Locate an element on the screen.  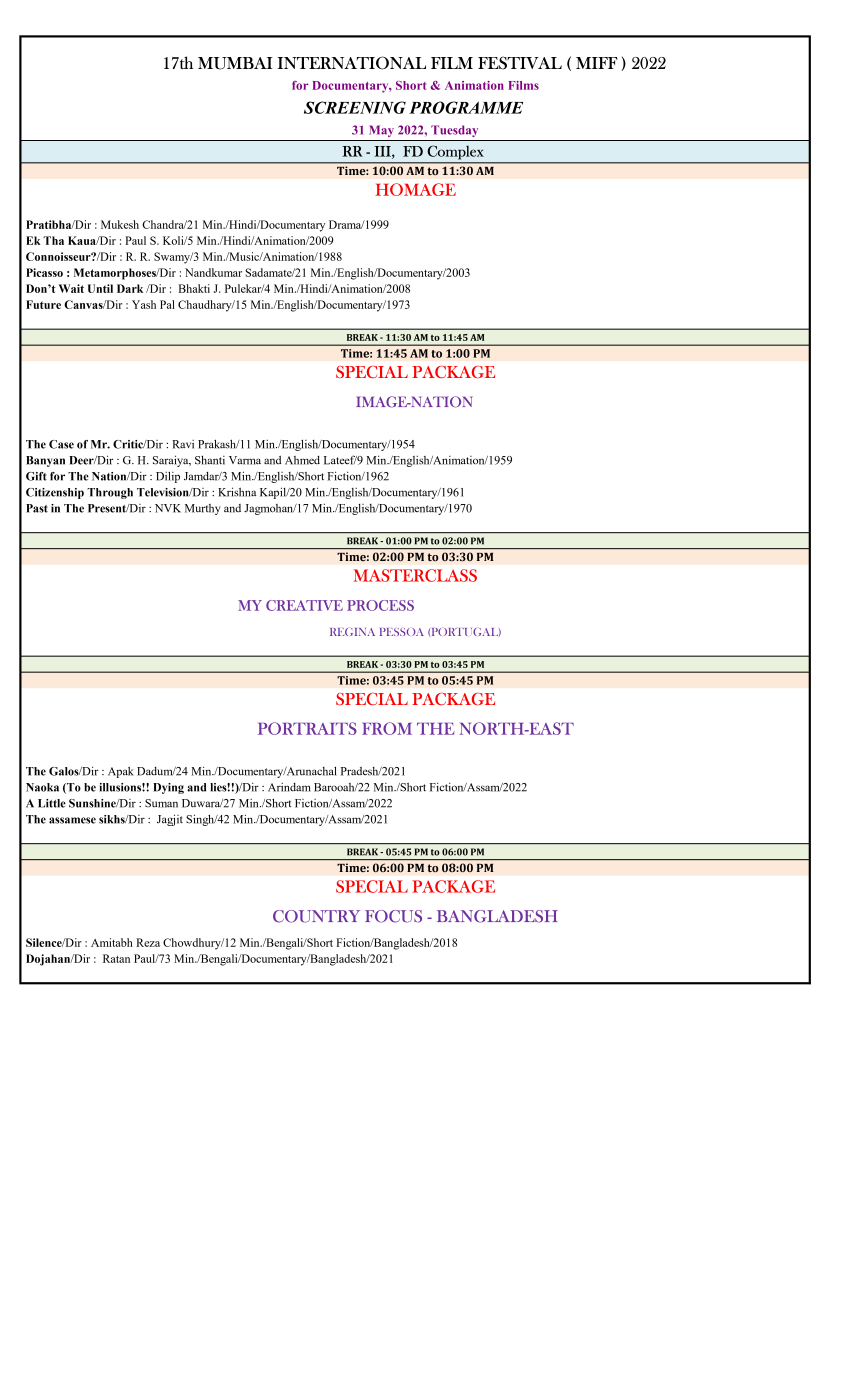
MUMBAI is located at coordinates (235, 63).
